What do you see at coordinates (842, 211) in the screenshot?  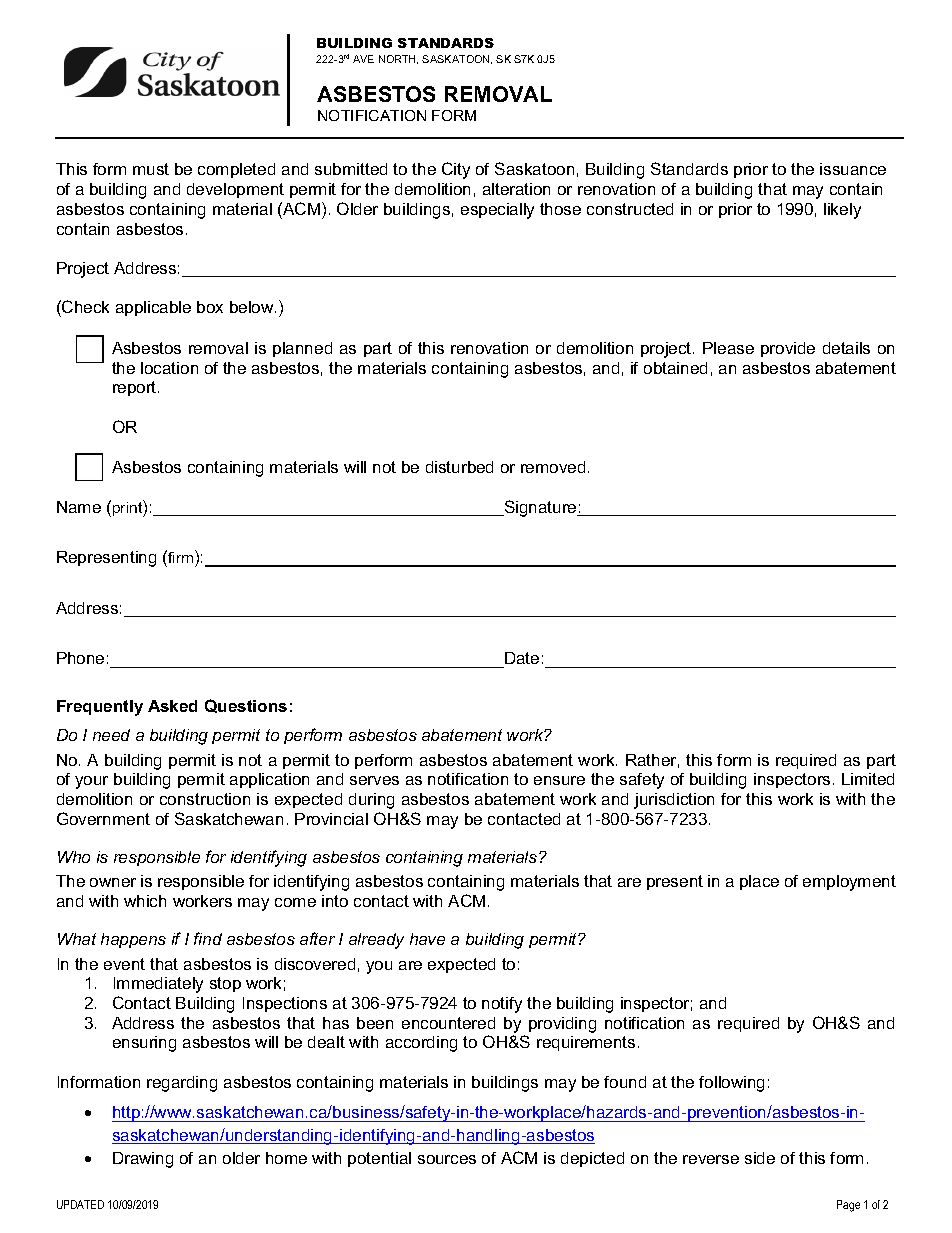 I see `likely` at bounding box center [842, 211].
